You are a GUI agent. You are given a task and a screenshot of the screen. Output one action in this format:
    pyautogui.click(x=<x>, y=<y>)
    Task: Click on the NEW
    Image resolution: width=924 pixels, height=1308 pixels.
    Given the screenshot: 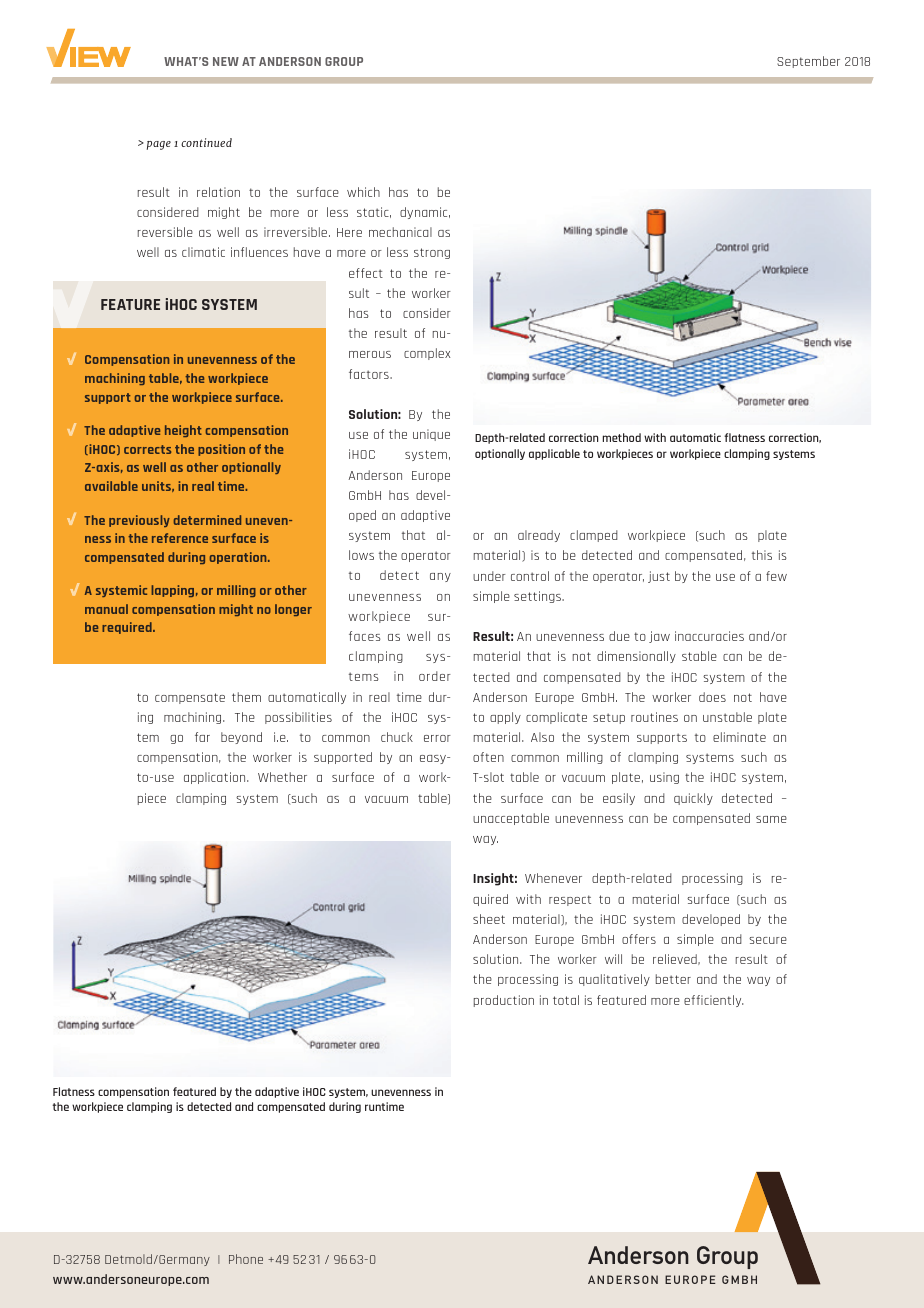 What is the action you would take?
    pyautogui.click(x=226, y=61)
